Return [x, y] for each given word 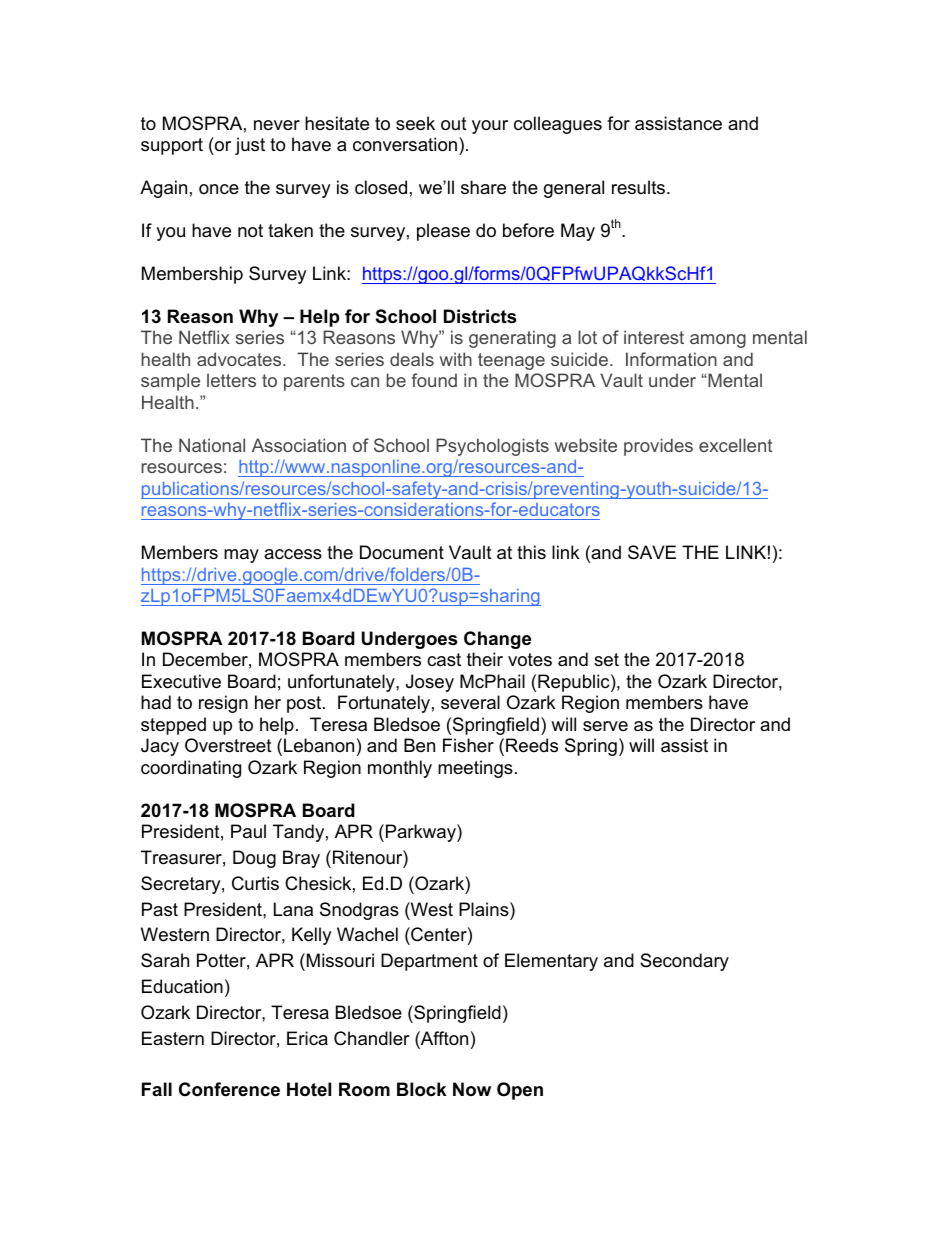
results [640, 187]
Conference [229, 1089]
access [293, 554]
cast [444, 660]
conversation [405, 144]
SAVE [652, 552]
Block [421, 1089]
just [250, 146]
